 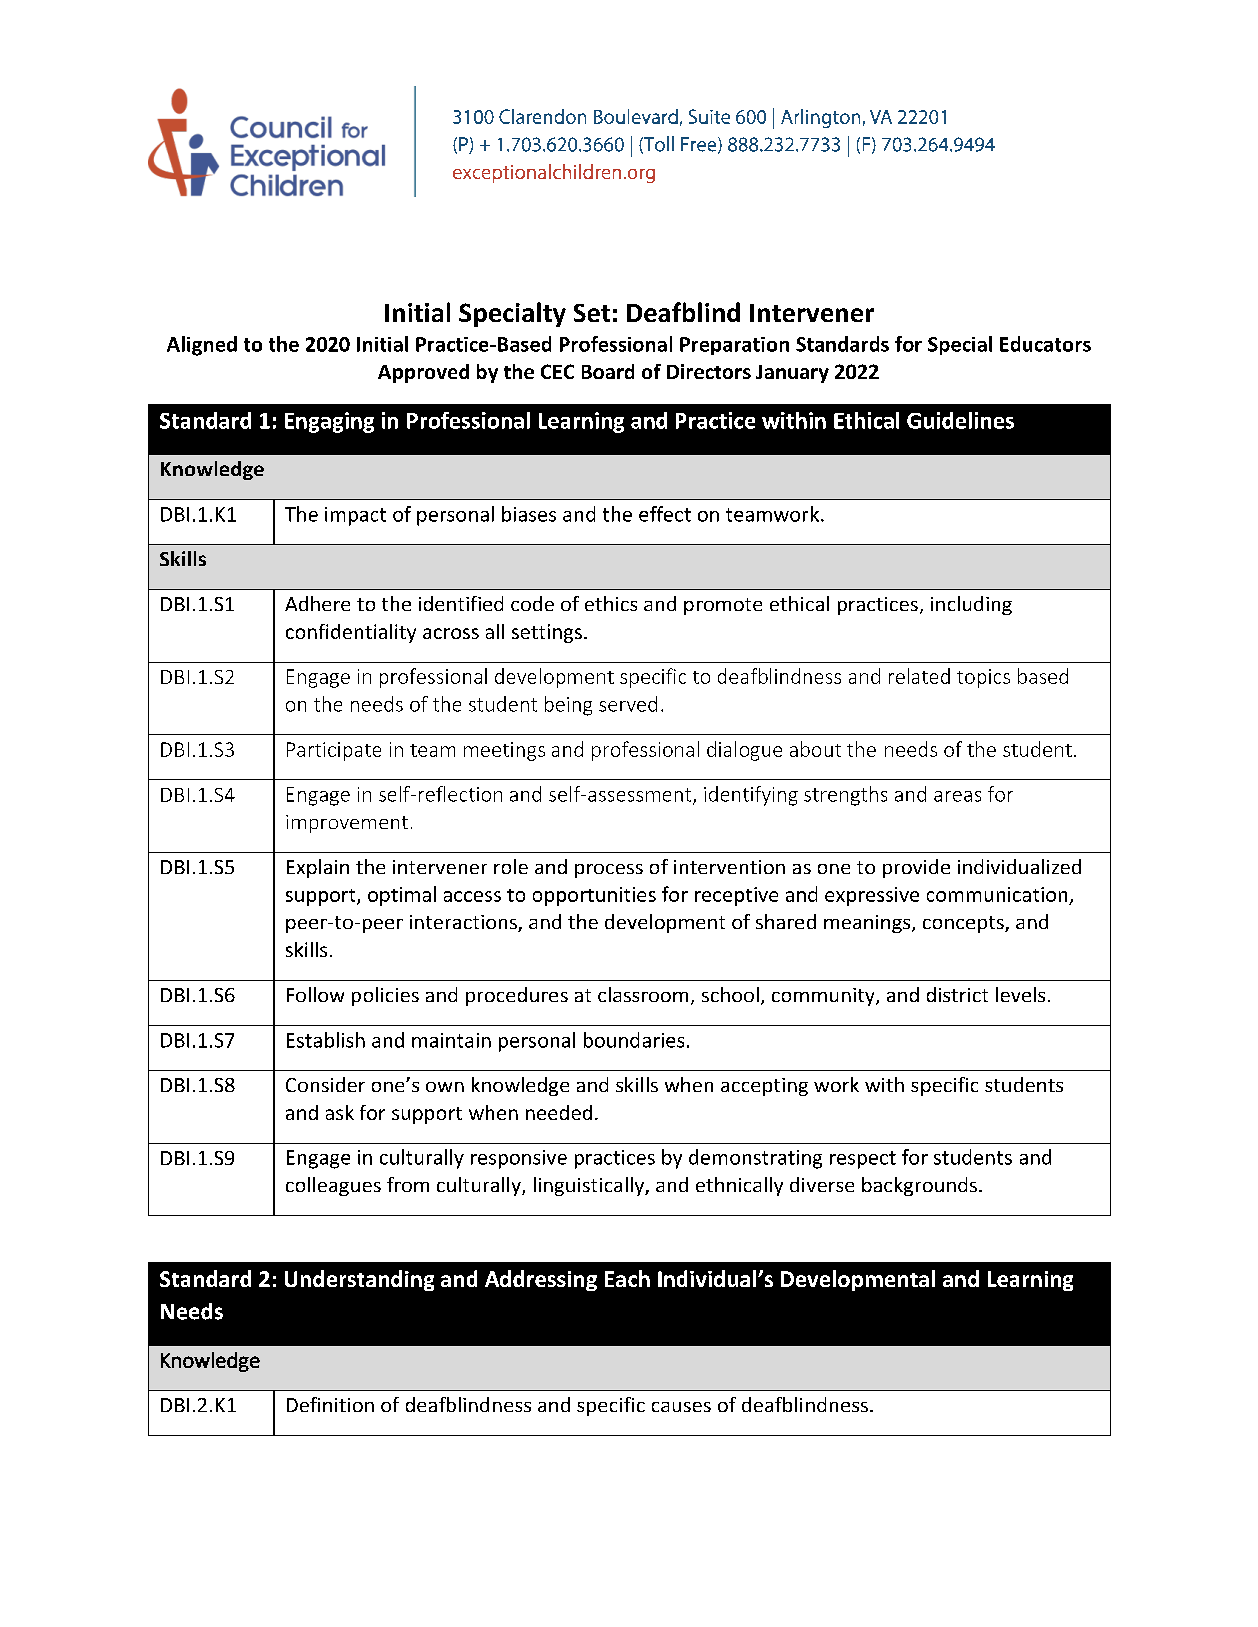 What do you see at coordinates (919, 676) in the page?
I see `related` at bounding box center [919, 676].
